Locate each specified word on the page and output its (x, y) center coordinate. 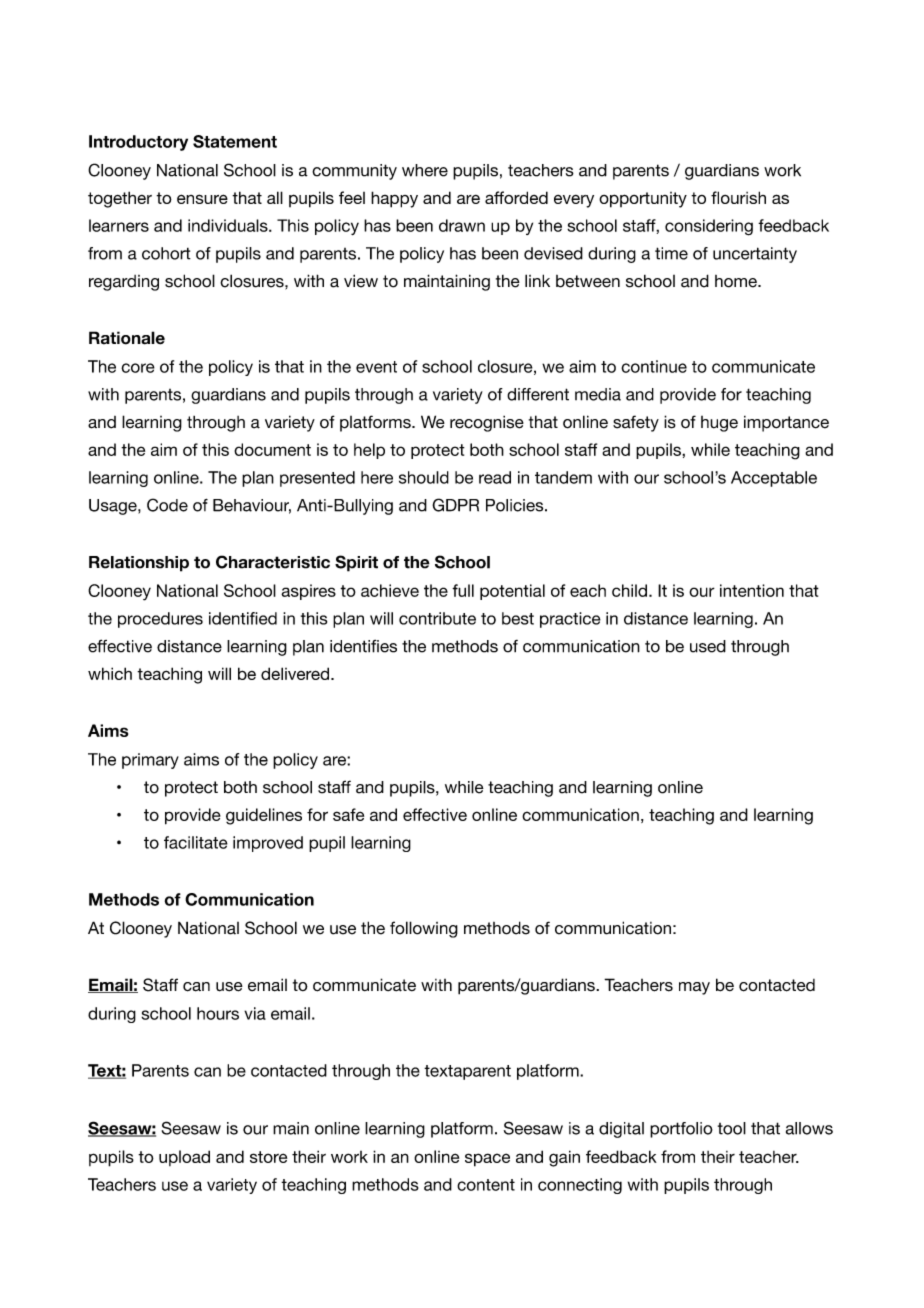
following (424, 929)
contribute (437, 618)
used (708, 646)
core (138, 368)
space (487, 1160)
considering (709, 227)
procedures (160, 620)
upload (184, 1158)
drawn (462, 225)
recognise (487, 424)
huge (719, 424)
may (694, 988)
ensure (202, 199)
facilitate (196, 842)
